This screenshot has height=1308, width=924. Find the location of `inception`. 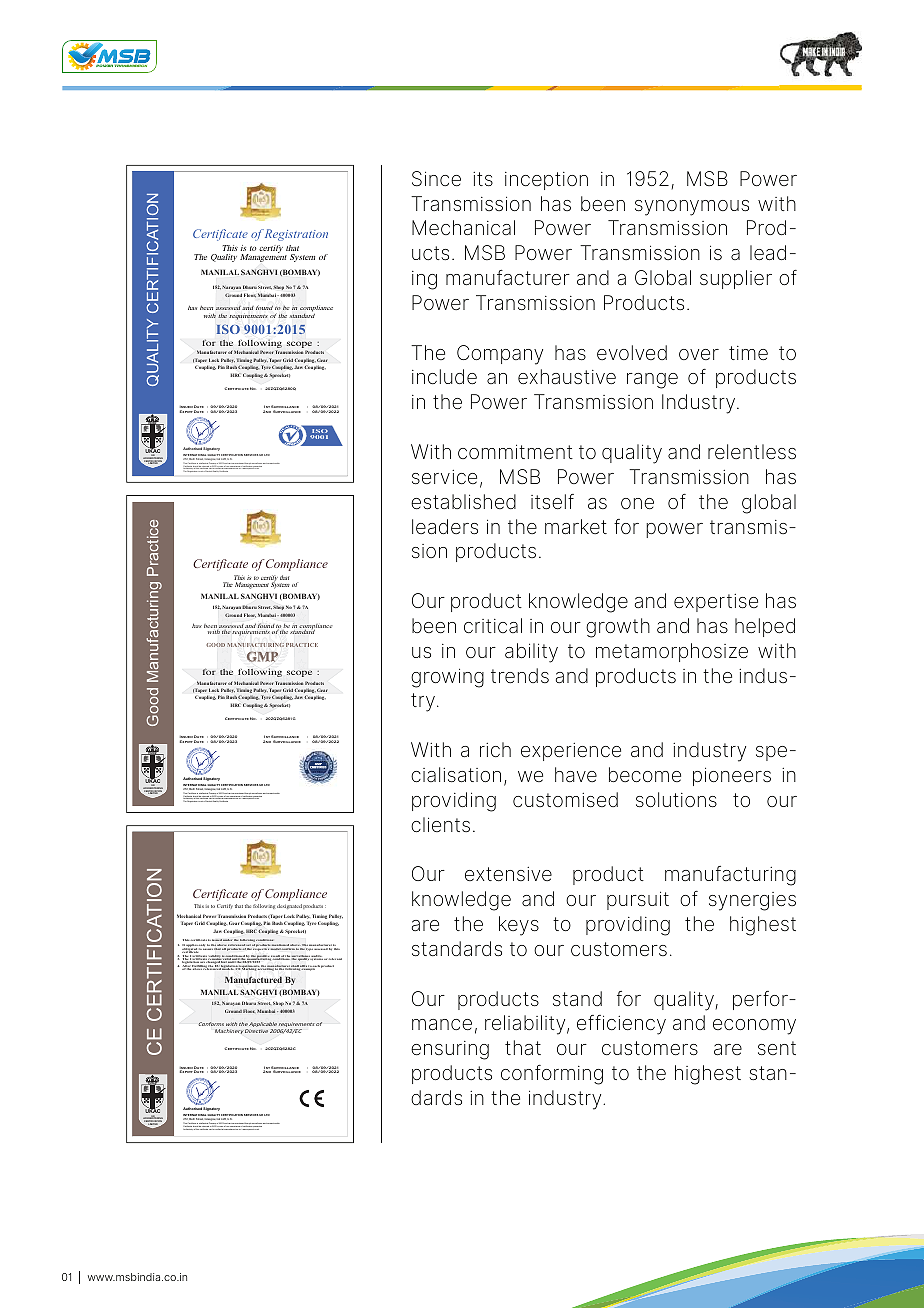

inception is located at coordinates (546, 181).
